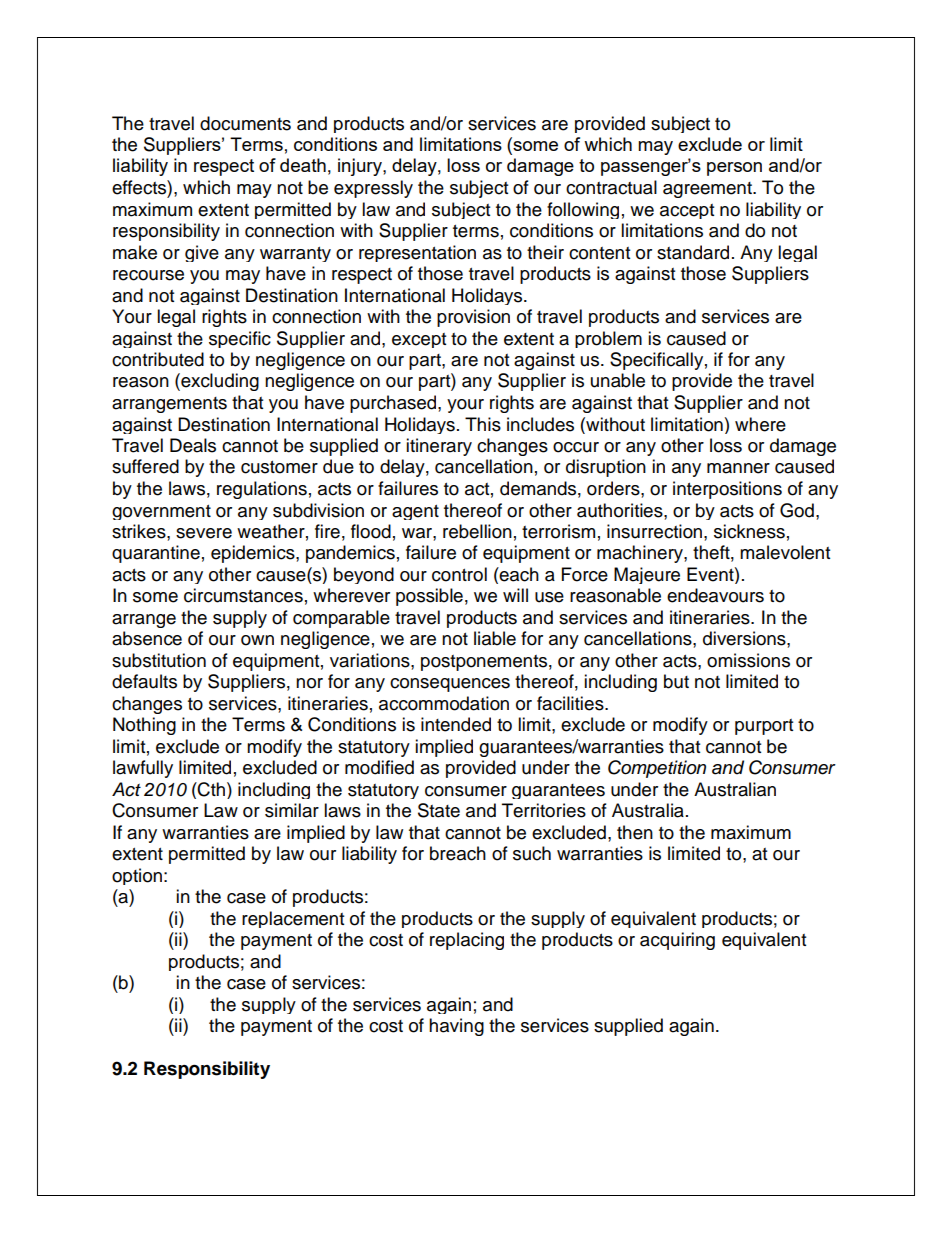  I want to click on replacement, so click(293, 919).
